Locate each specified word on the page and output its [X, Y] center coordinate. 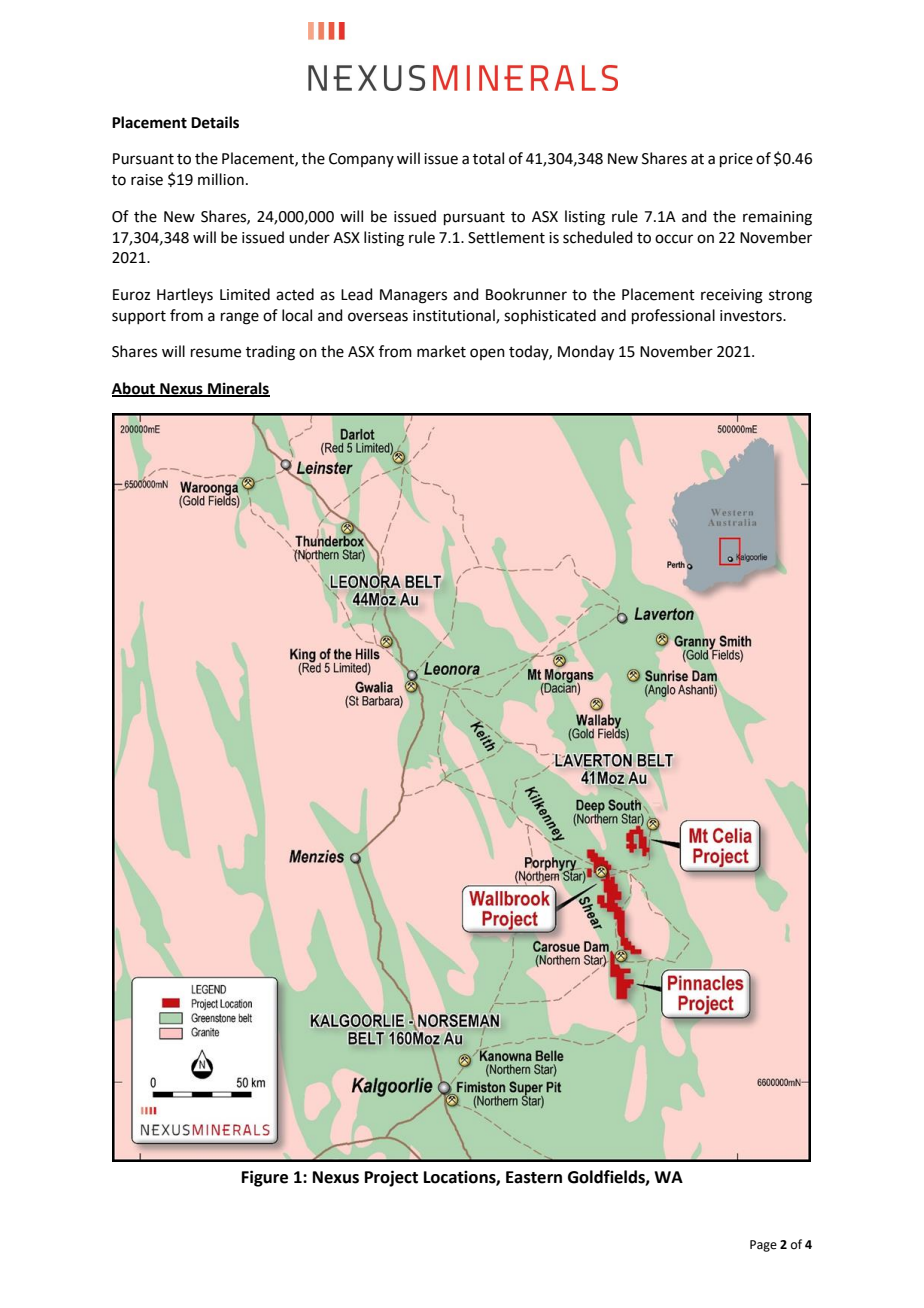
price [736, 160]
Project [391, 1178]
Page [763, 1246]
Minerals [238, 389]
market [441, 351]
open [487, 354]
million [221, 179]
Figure [265, 1178]
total [488, 158]
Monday [586, 353]
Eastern [534, 1177]
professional [673, 316]
